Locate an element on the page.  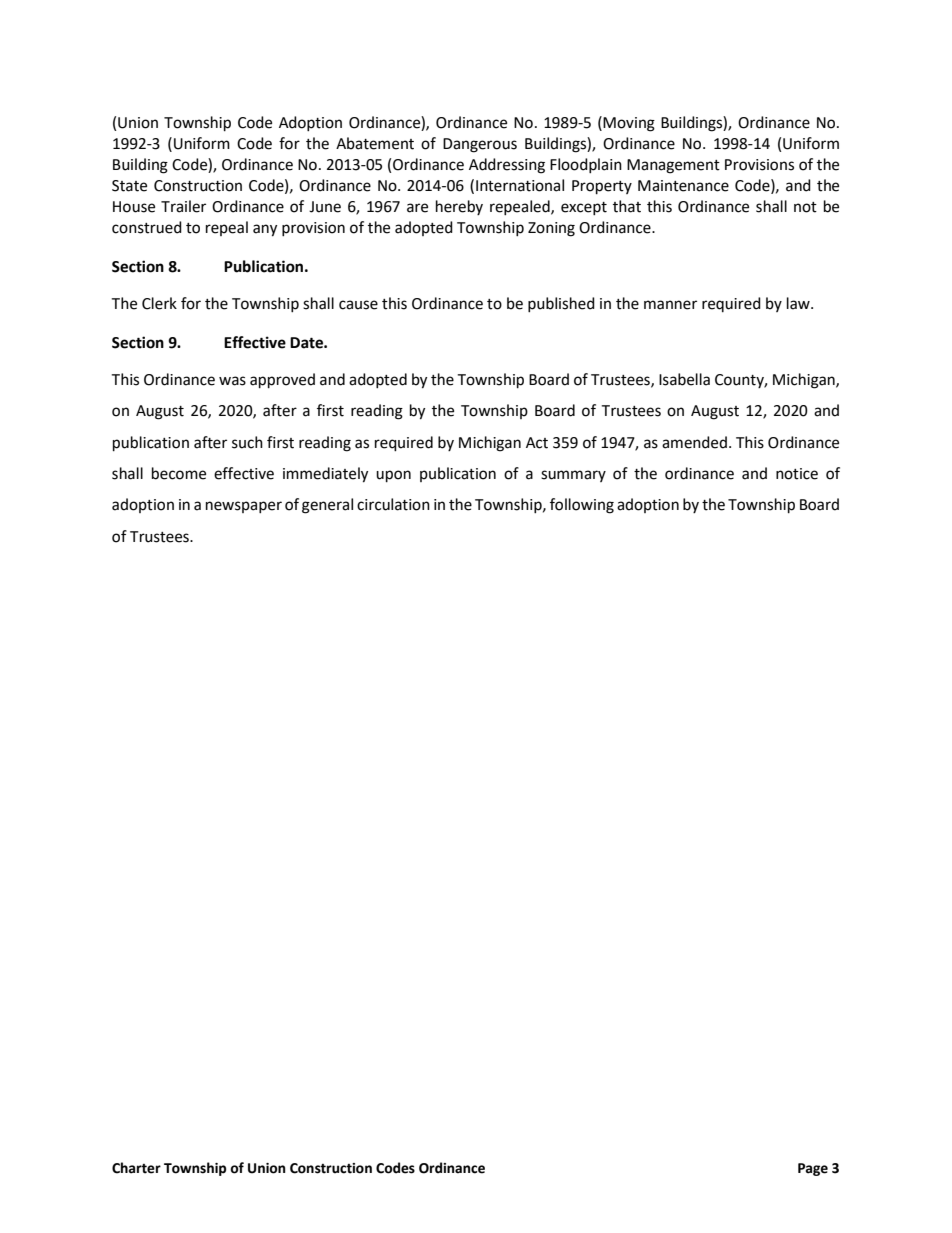
Management is located at coordinates (673, 166).
